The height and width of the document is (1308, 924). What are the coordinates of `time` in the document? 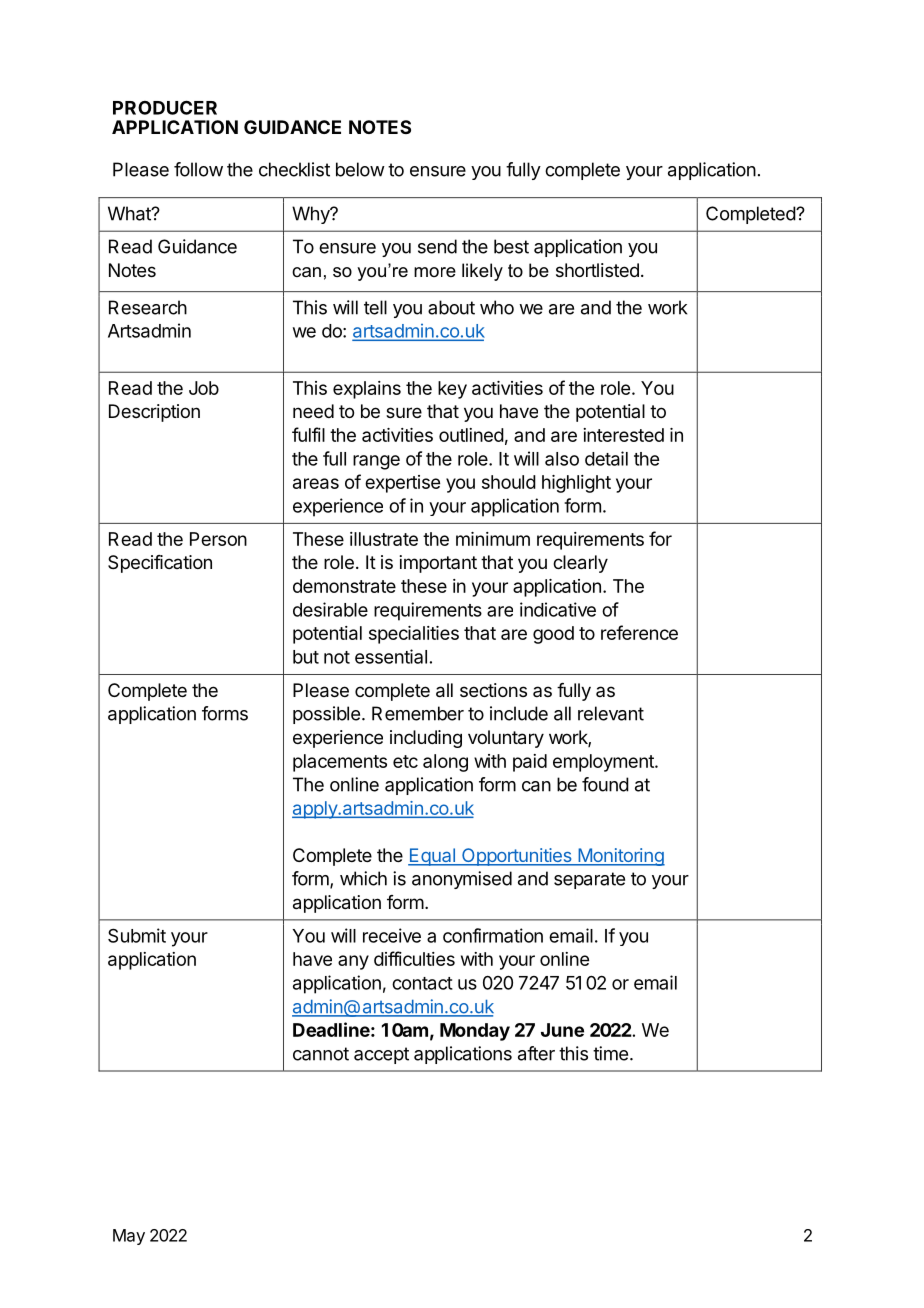 It's located at (610, 1053).
